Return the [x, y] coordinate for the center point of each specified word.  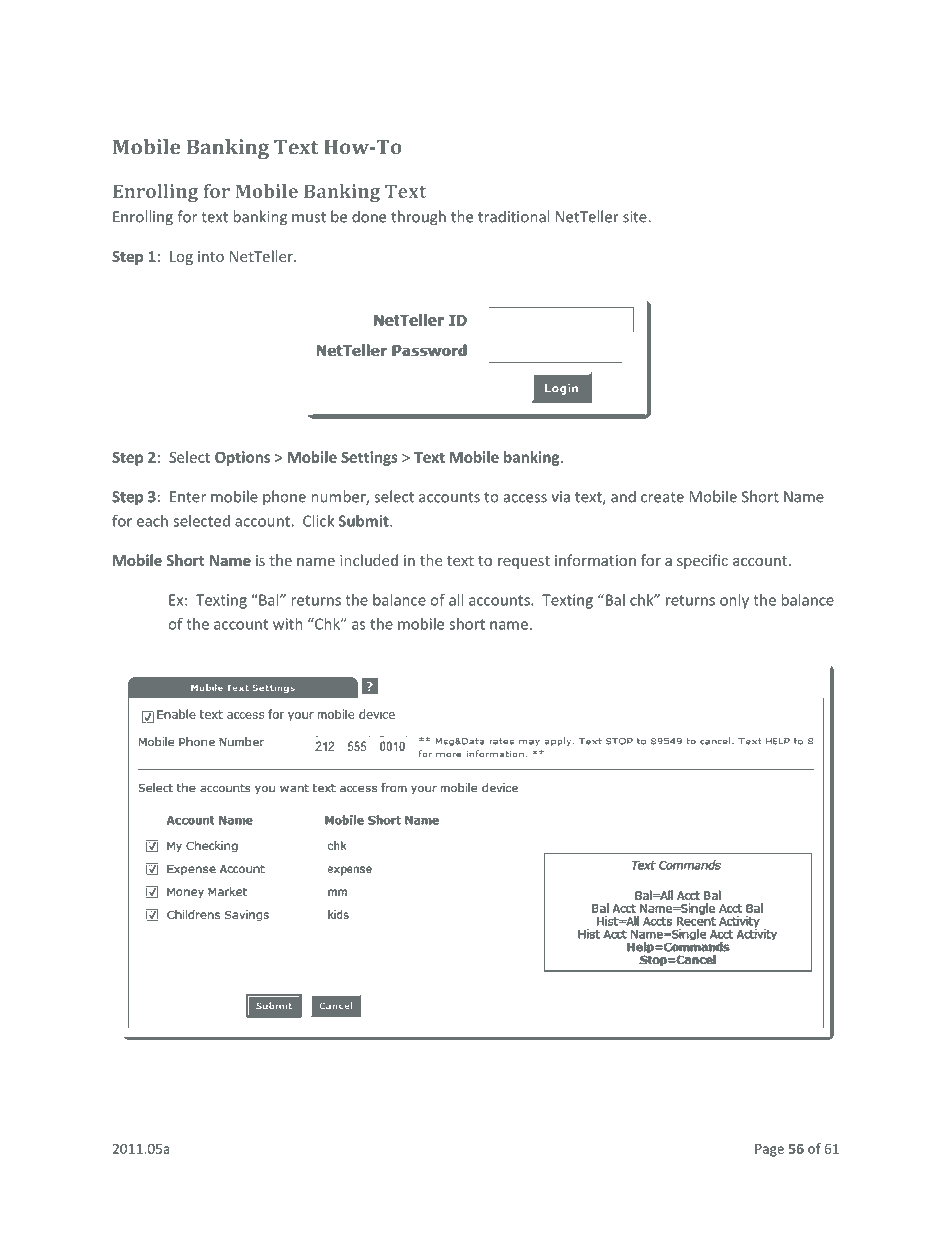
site [635, 217]
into [211, 256]
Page [769, 1150]
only [734, 601]
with [288, 624]
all [456, 600]
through [418, 218]
